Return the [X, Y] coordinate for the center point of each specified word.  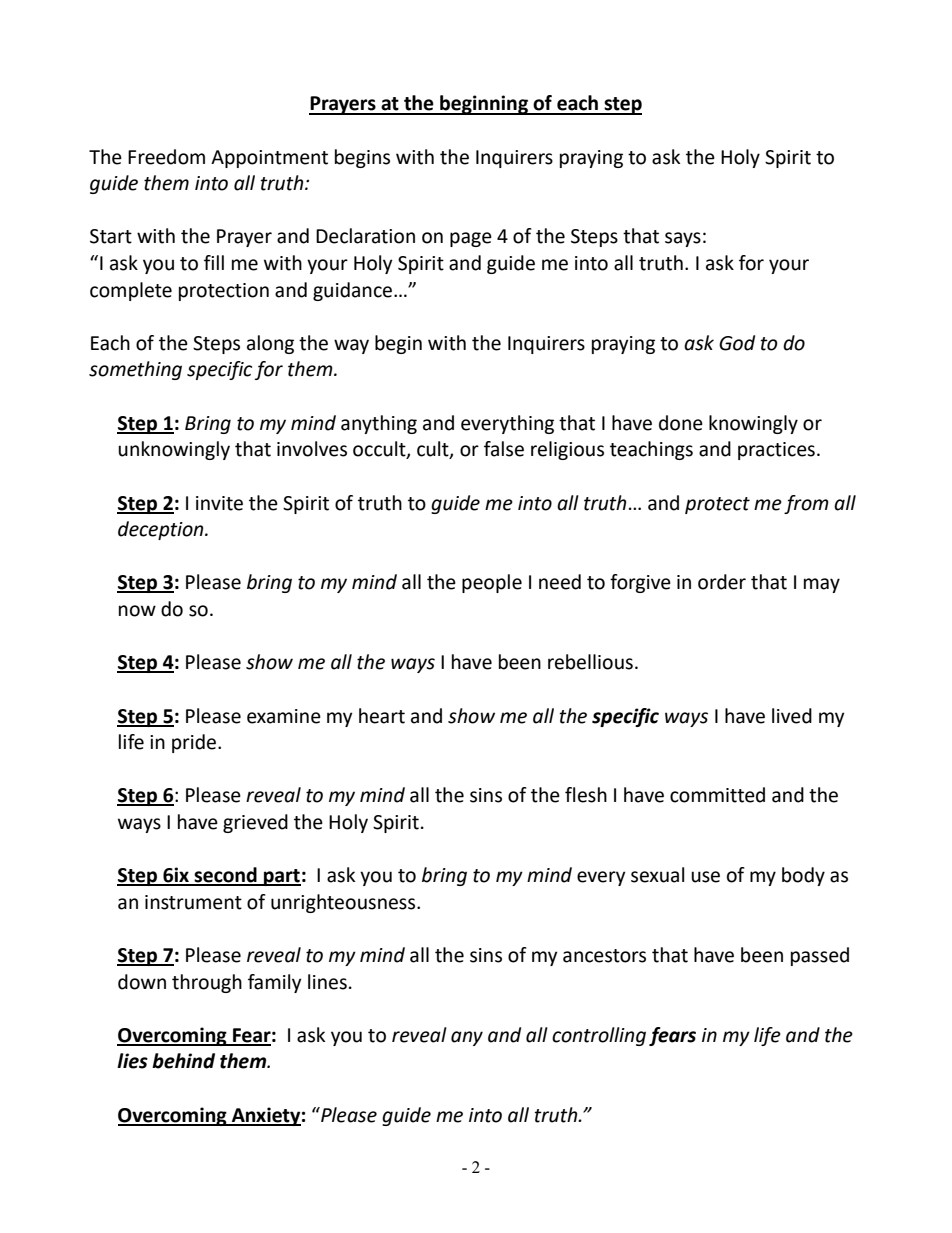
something [135, 370]
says [683, 239]
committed [717, 795]
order [722, 582]
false [504, 449]
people [492, 583]
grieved [255, 823]
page [471, 239]
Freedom [166, 157]
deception [162, 530]
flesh [586, 795]
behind [183, 1061]
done [681, 423]
